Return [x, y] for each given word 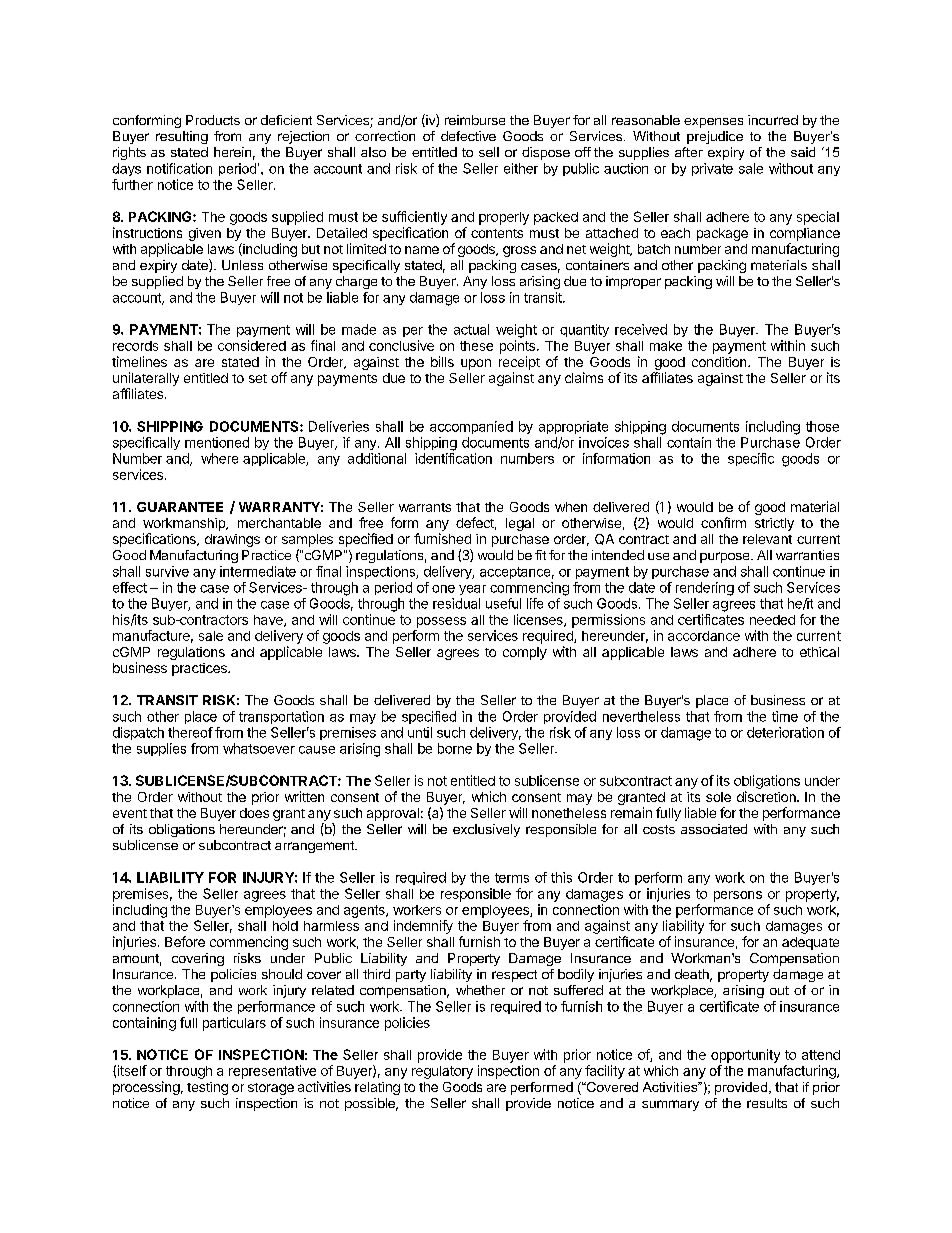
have [269, 621]
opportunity [745, 1056]
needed [772, 620]
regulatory [442, 1072]
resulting [182, 137]
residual [456, 603]
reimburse [475, 120]
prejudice [715, 137]
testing [207, 1088]
